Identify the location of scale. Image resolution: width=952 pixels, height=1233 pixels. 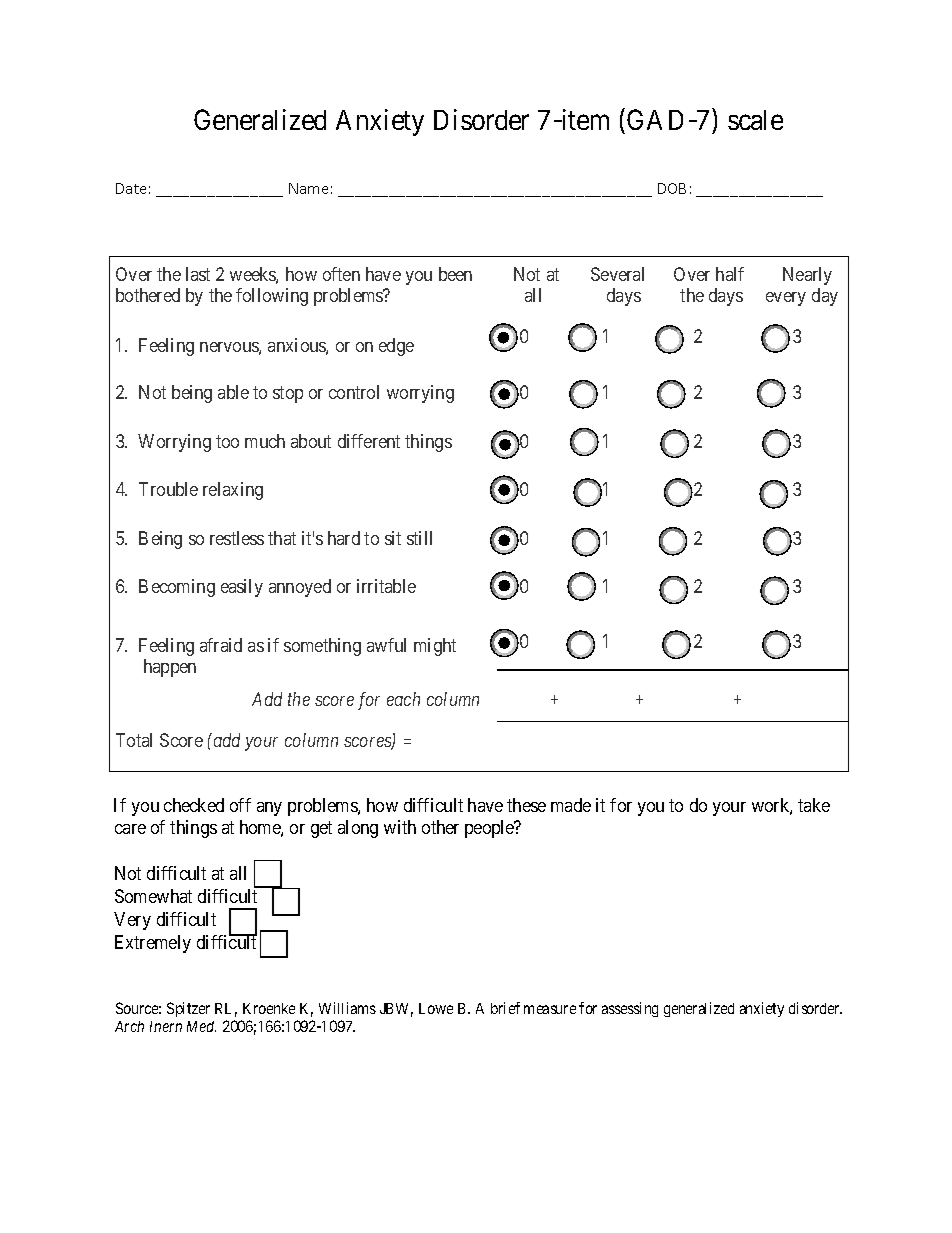
(755, 120).
